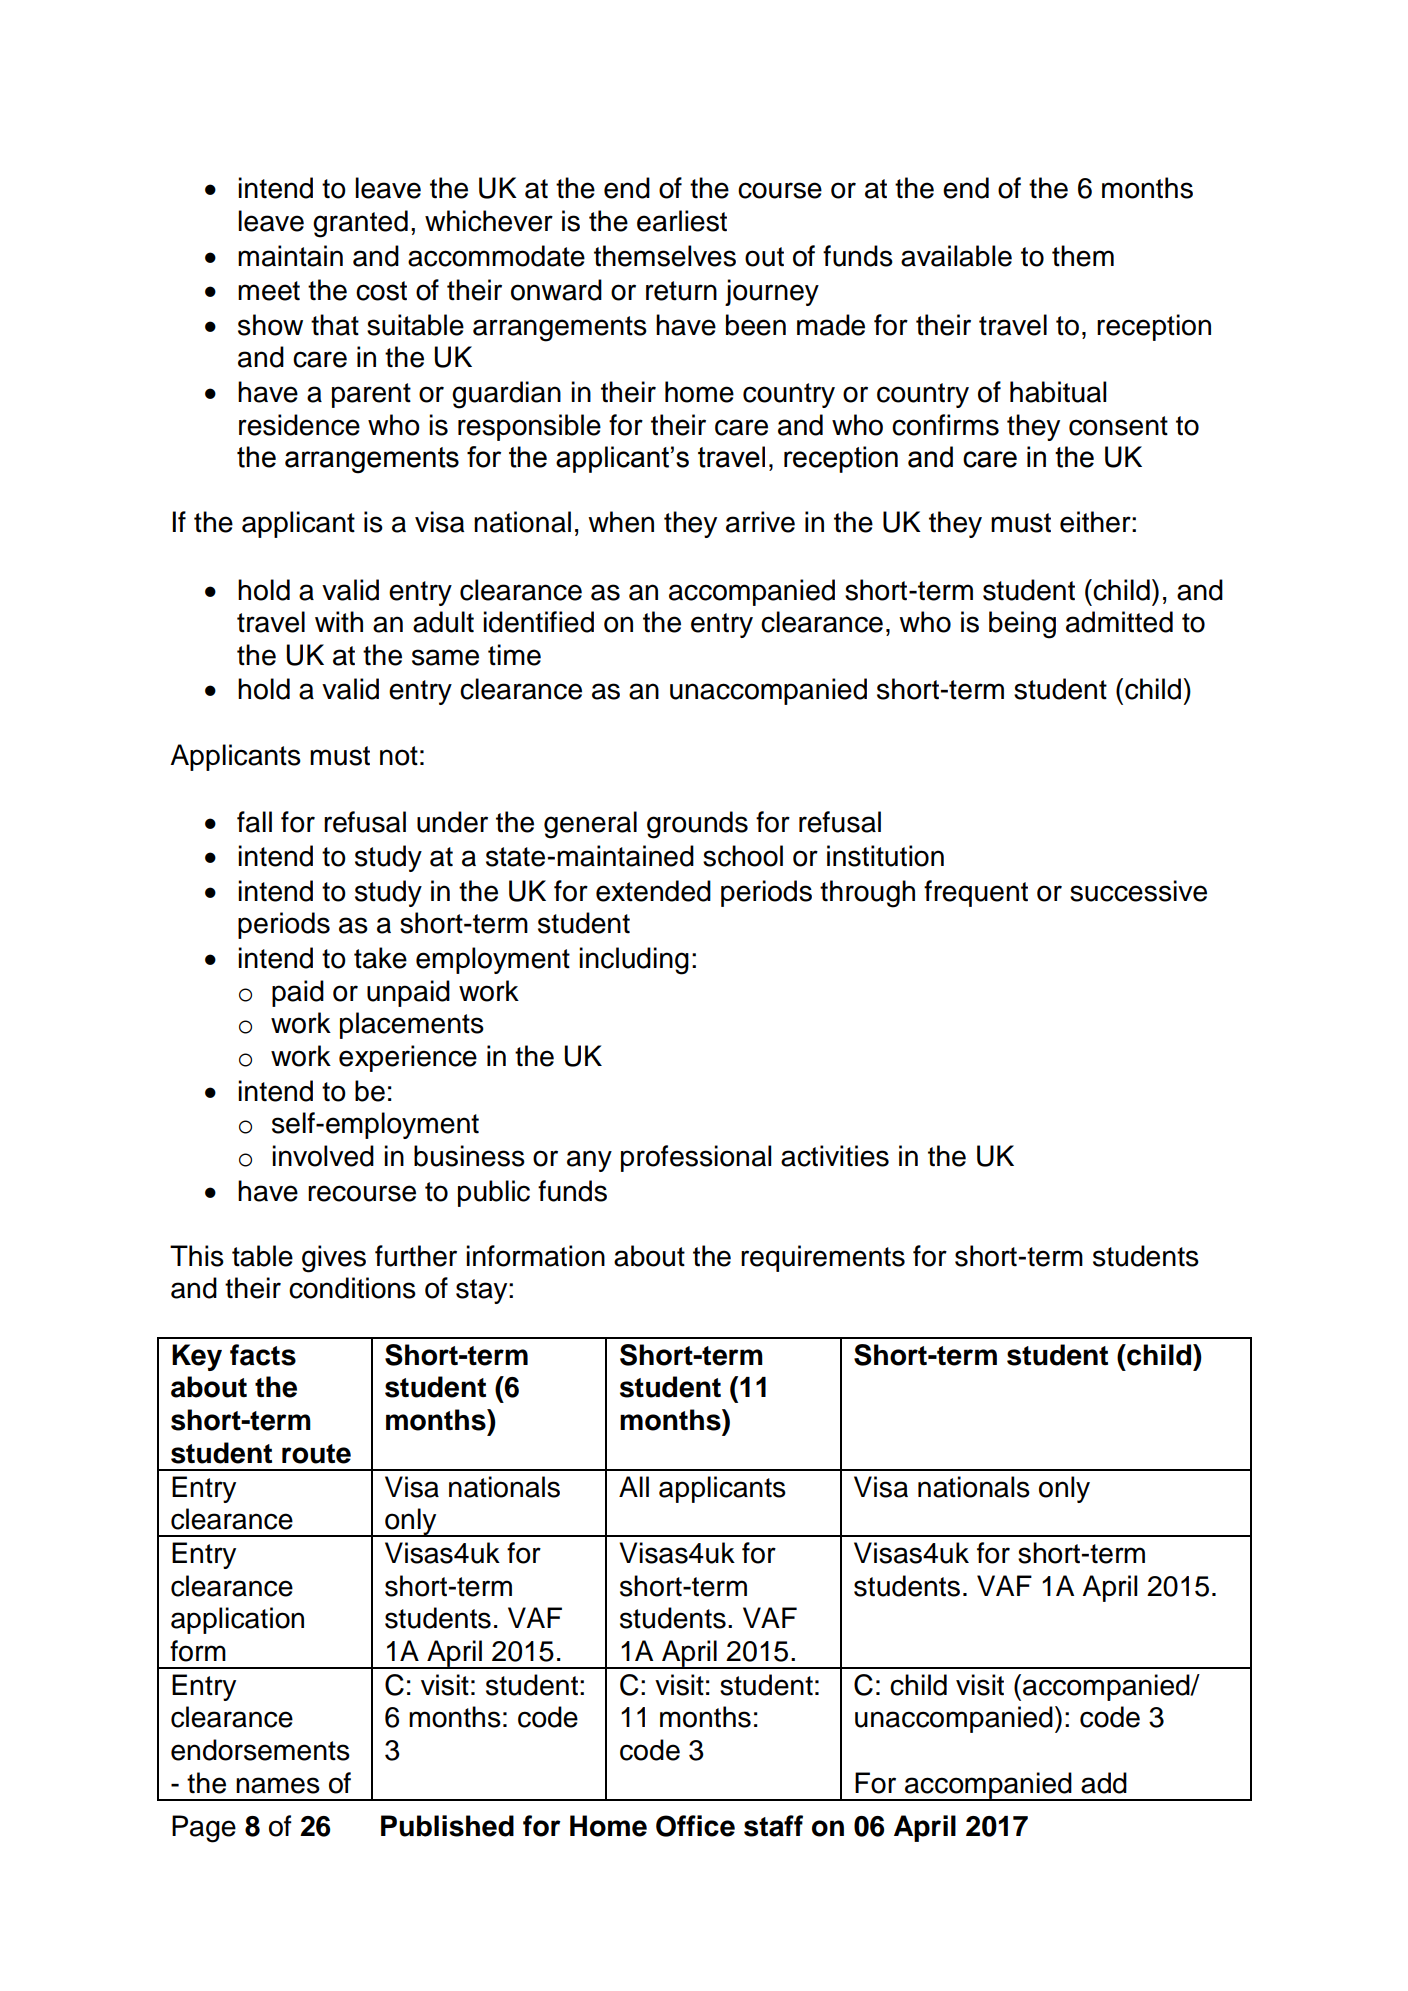 The image size is (1408, 1991). Describe the element at coordinates (956, 256) in the document. I see `available` at that location.
